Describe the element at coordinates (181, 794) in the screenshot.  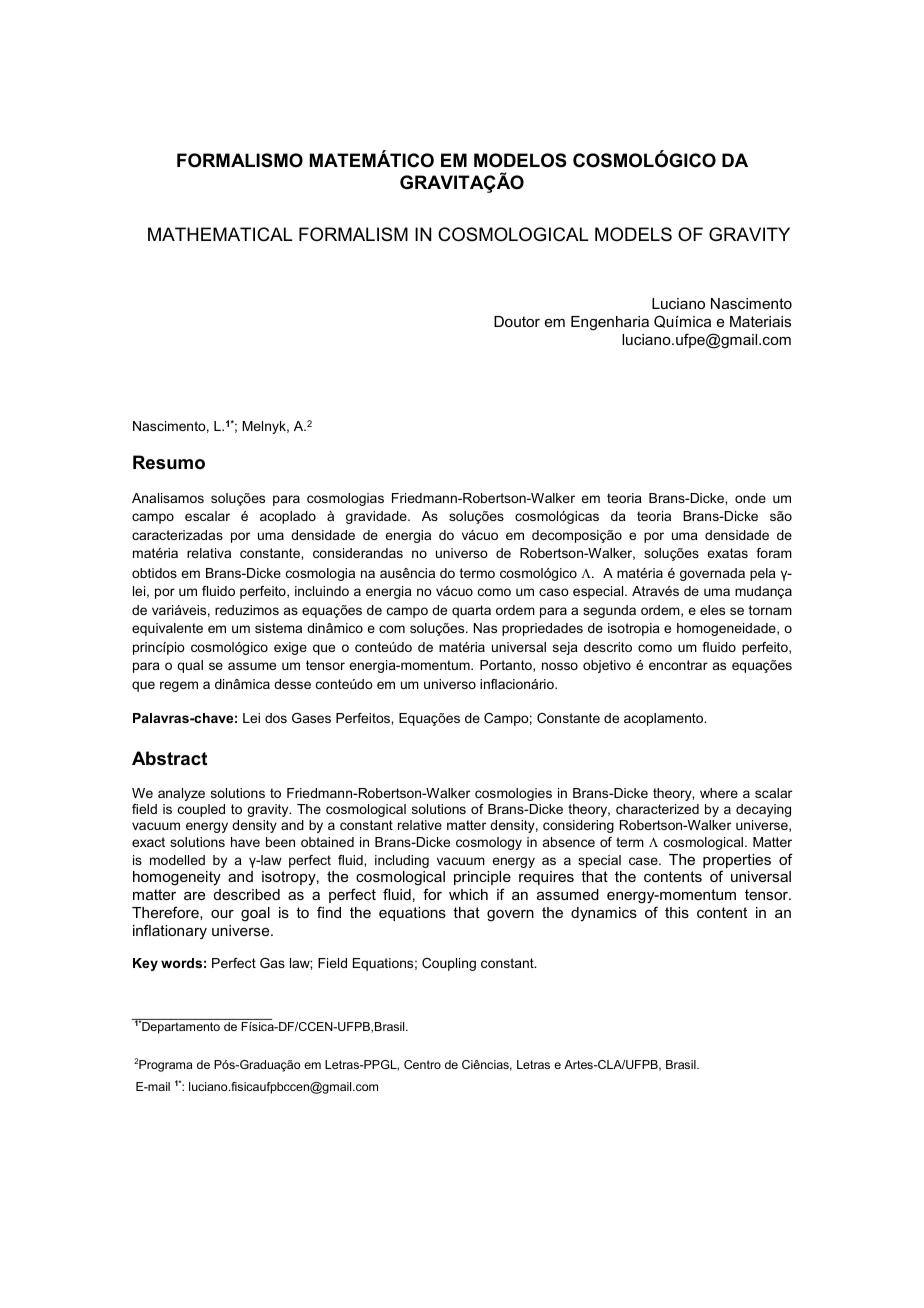
I see `analyze` at that location.
